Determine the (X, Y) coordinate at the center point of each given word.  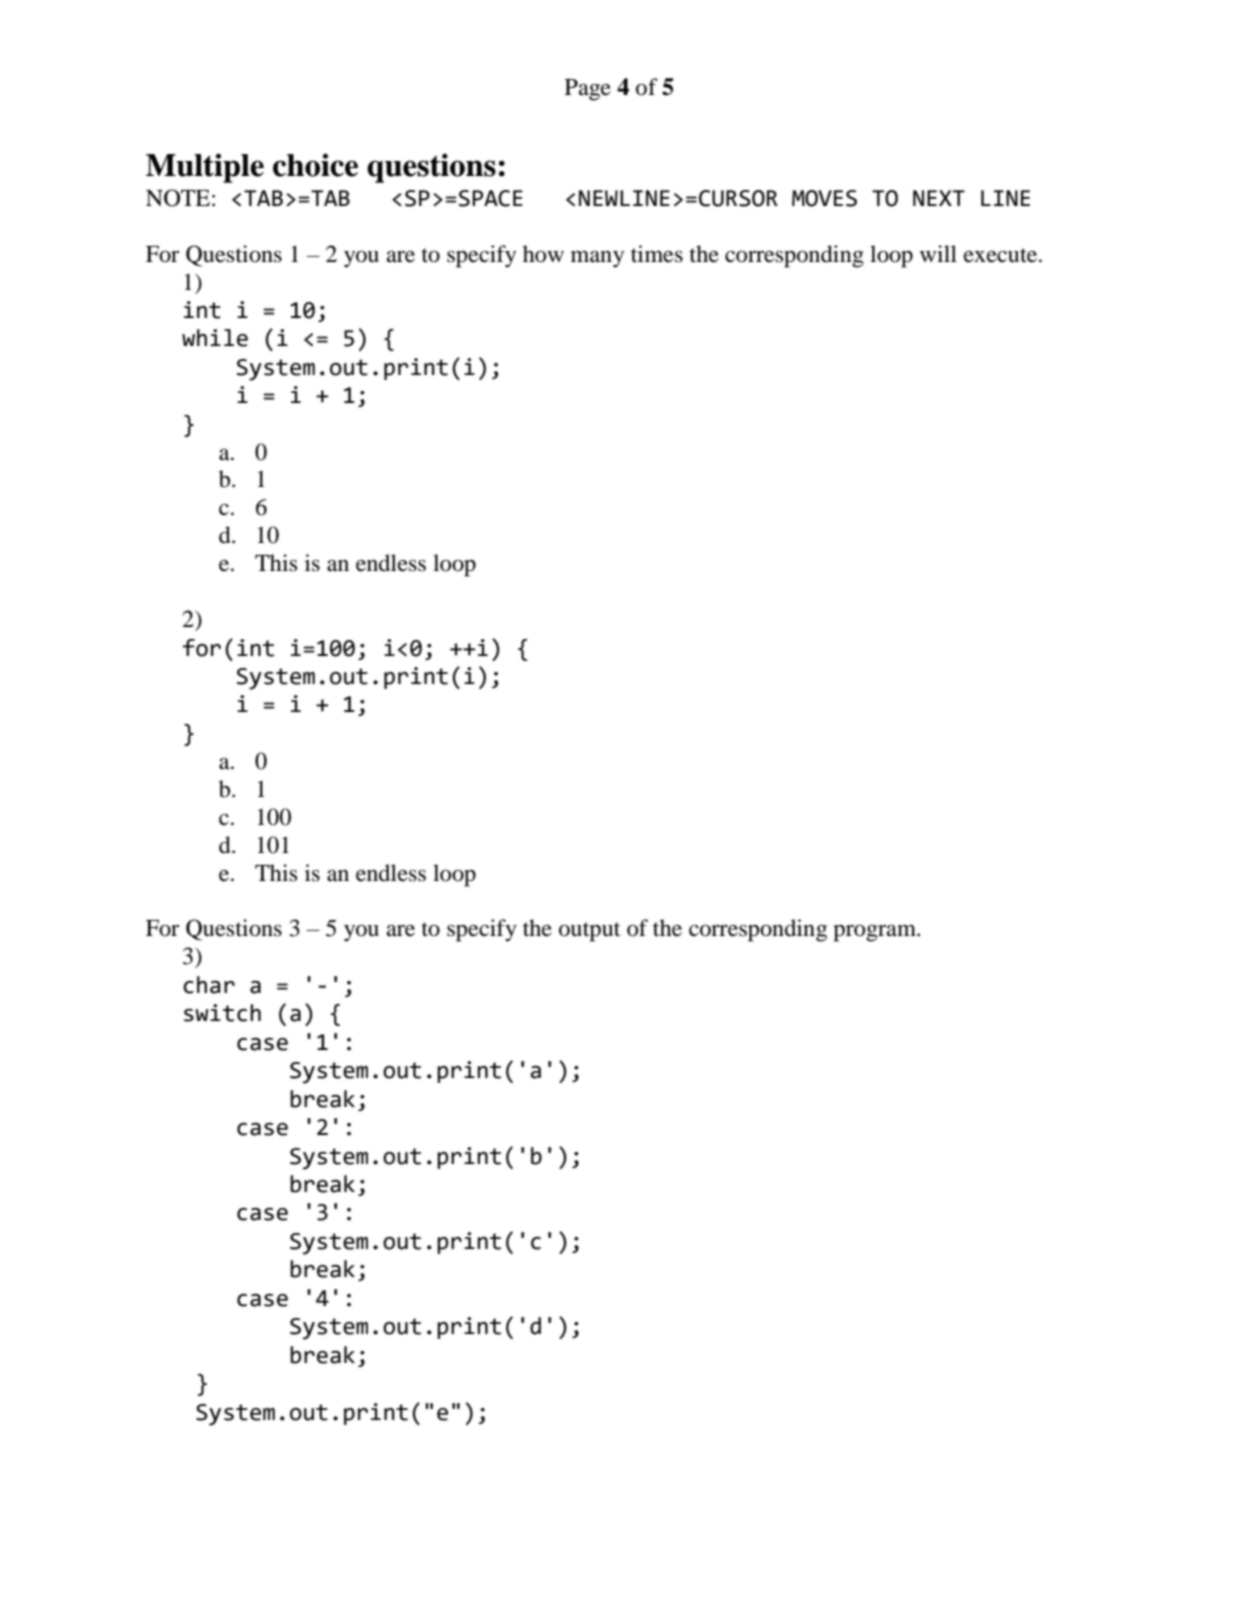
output (590, 932)
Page (588, 90)
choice (315, 165)
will (938, 253)
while (215, 338)
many (597, 259)
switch (222, 1013)
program (875, 933)
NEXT (939, 198)
